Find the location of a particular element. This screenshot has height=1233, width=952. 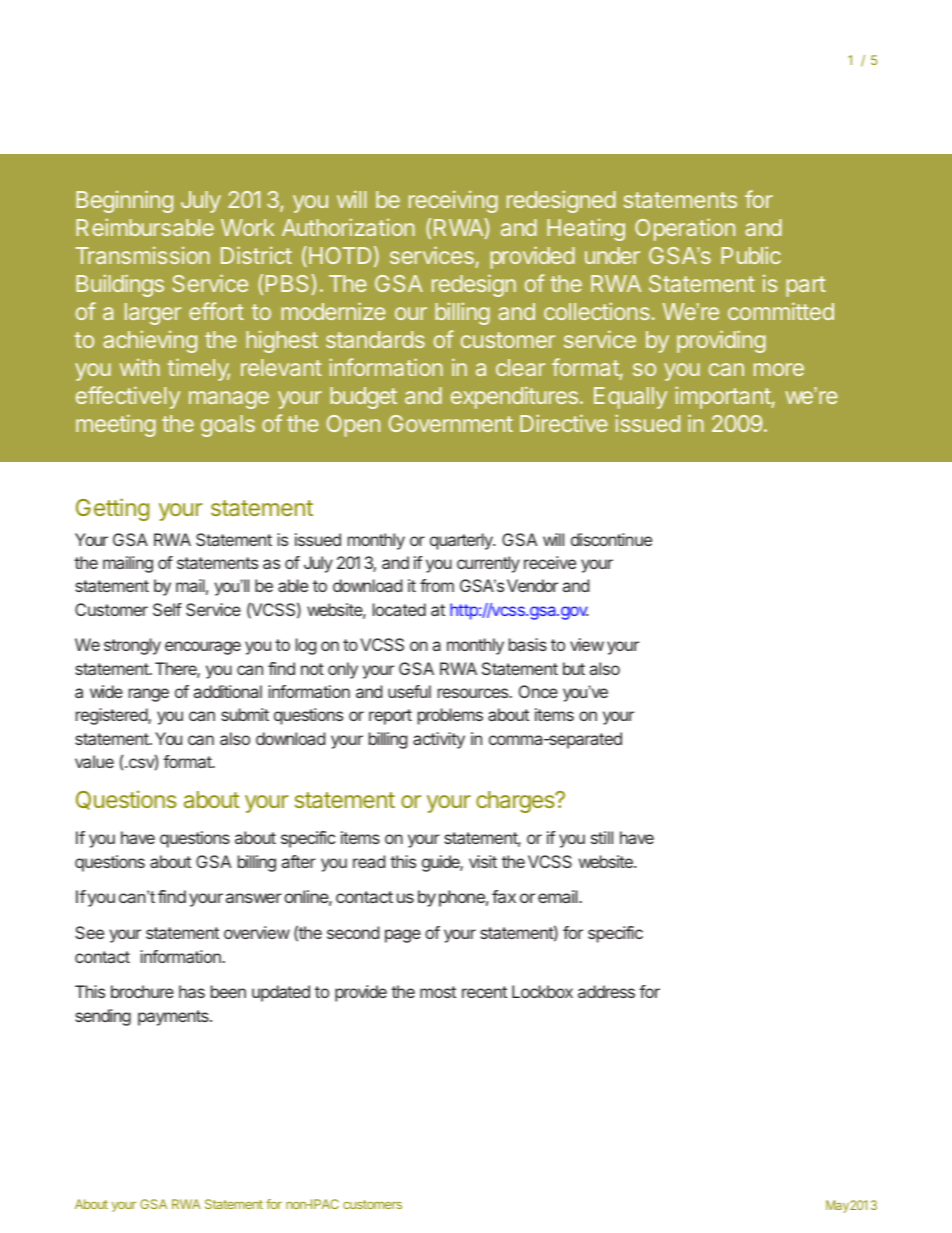

Getting is located at coordinates (112, 509).
